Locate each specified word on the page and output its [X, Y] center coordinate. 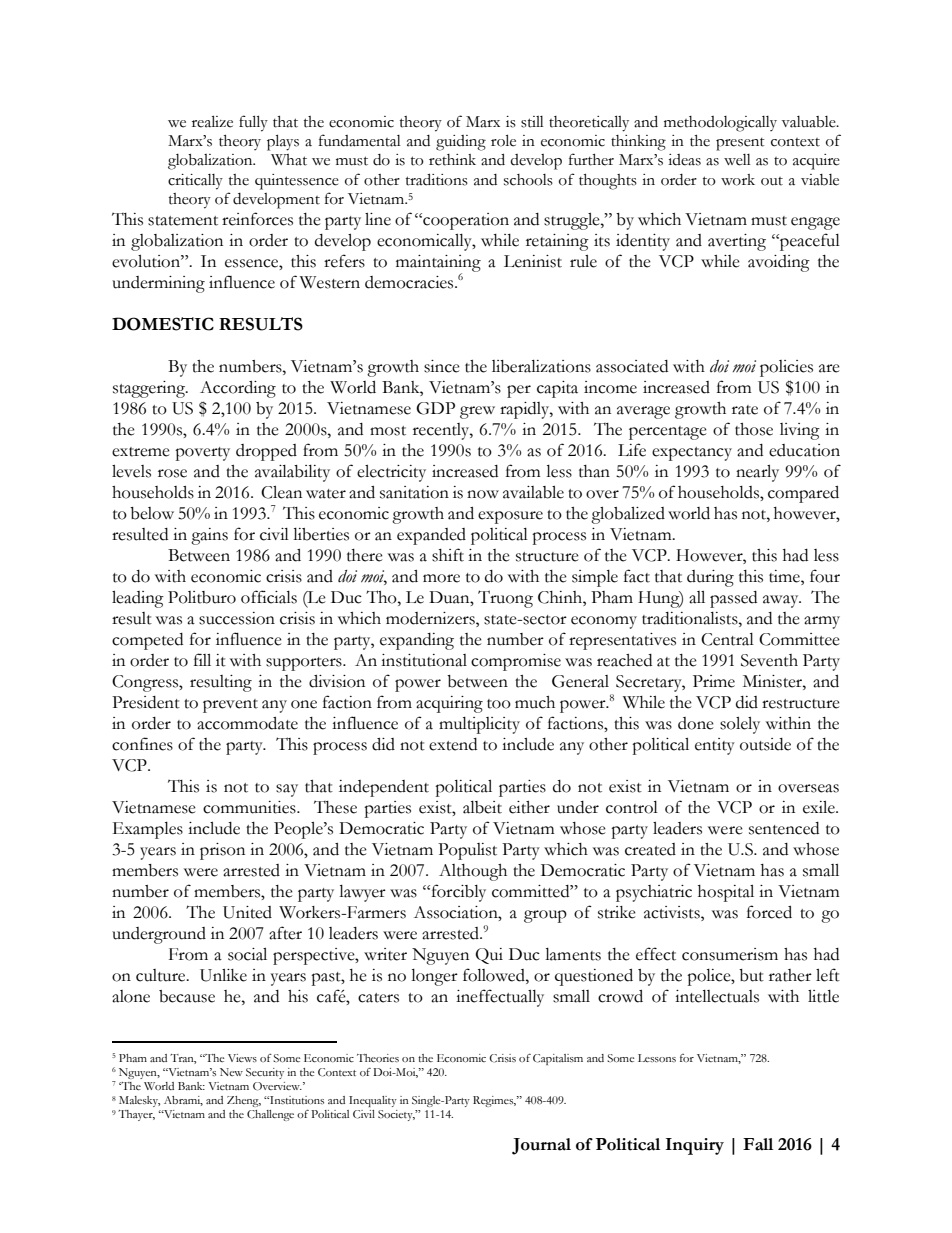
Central [727, 639]
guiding [461, 143]
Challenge [270, 1115]
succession [237, 618]
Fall [758, 1144]
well [737, 160]
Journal [541, 1146]
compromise [516, 662]
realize [212, 121]
